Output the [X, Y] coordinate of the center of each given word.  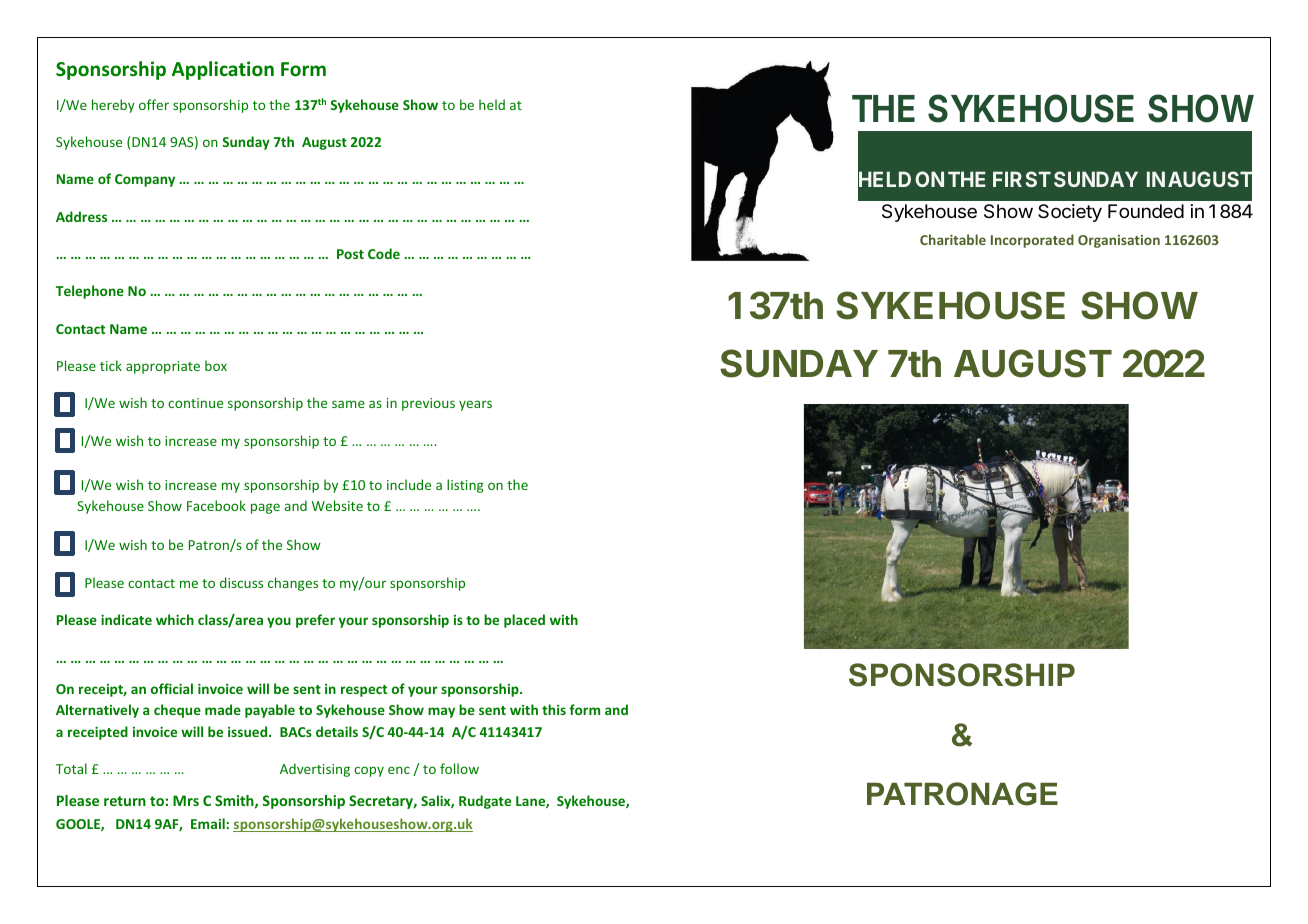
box [216, 365]
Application [223, 70]
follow [459, 768]
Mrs [186, 800]
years [475, 405]
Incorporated [1032, 241]
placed [524, 621]
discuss [241, 582]
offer [154, 104]
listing [465, 486]
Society [1070, 213]
